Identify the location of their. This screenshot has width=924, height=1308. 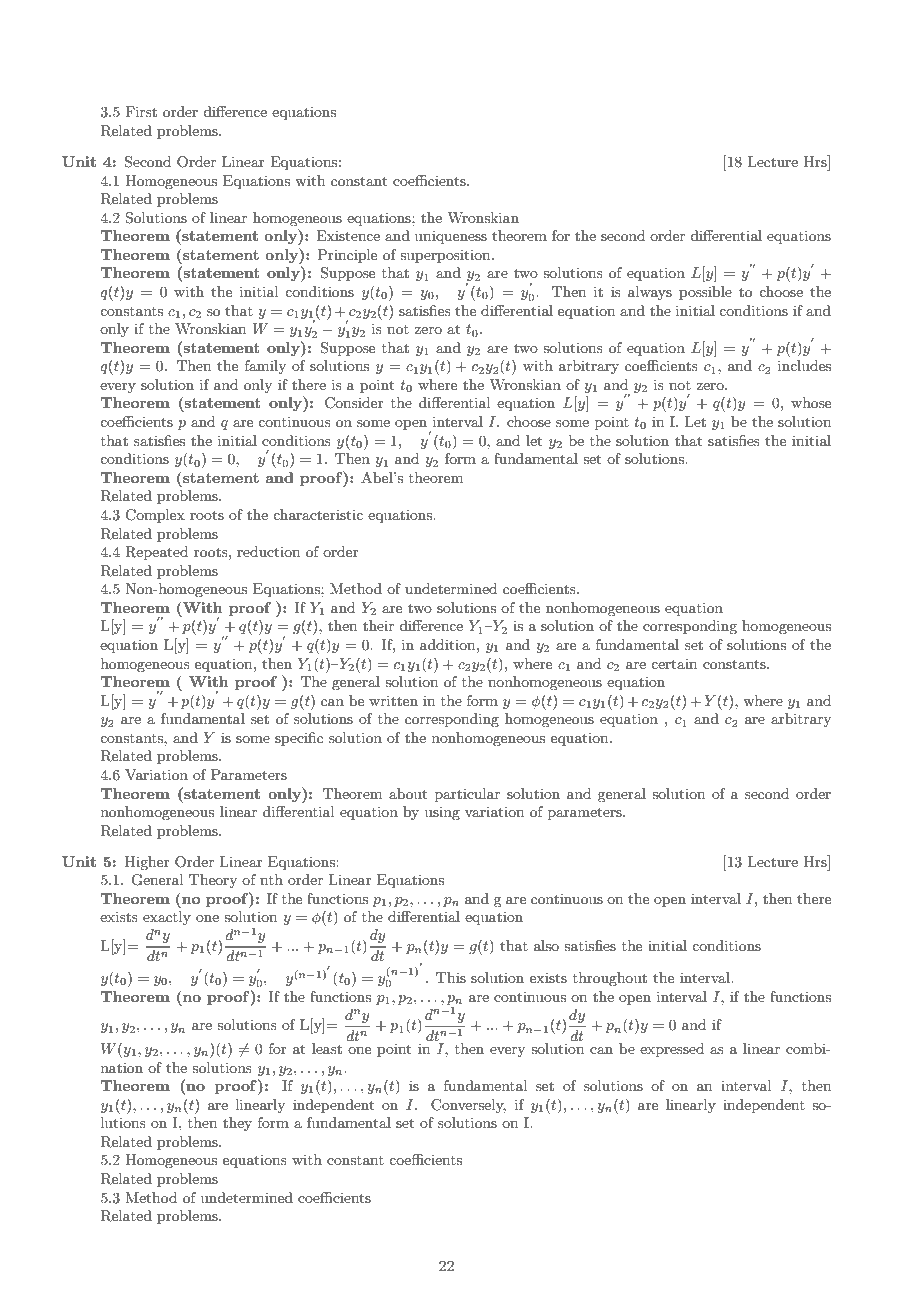
(378, 625).
